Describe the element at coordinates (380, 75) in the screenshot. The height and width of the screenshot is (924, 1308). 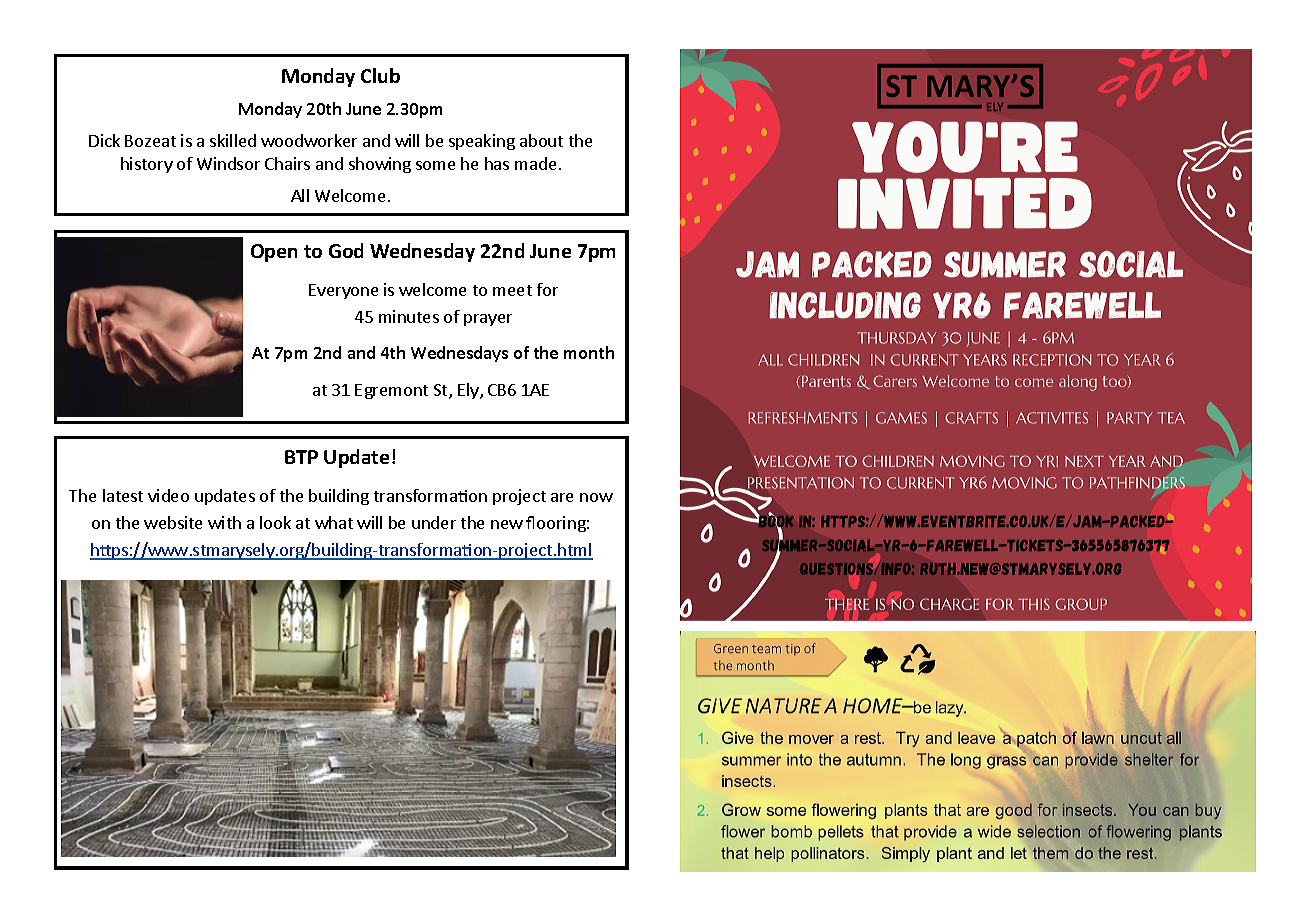
I see `Club` at that location.
